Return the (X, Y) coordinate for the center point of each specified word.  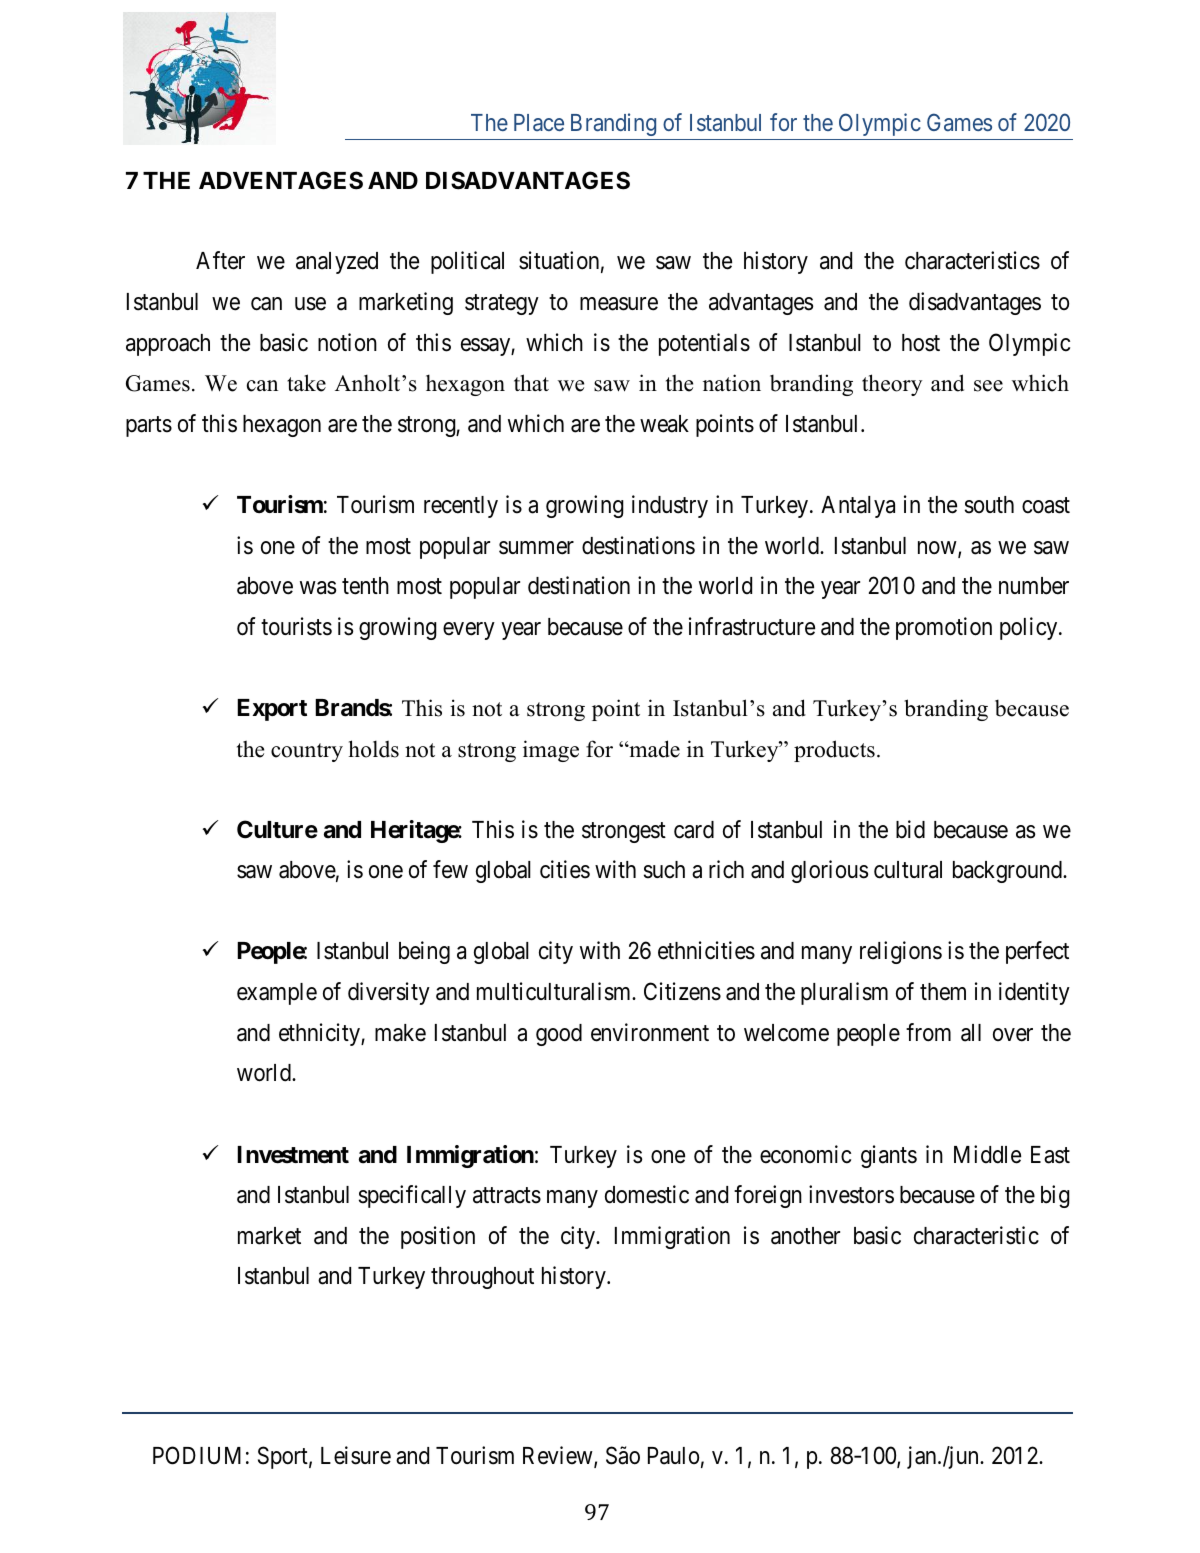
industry (670, 506)
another (805, 1236)
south (989, 505)
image (551, 751)
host (921, 343)
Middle (987, 1154)
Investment (293, 1155)
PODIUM (197, 1455)
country (307, 752)
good (559, 1035)
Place (539, 122)
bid (910, 829)
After (220, 260)
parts (149, 426)
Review (559, 1456)
